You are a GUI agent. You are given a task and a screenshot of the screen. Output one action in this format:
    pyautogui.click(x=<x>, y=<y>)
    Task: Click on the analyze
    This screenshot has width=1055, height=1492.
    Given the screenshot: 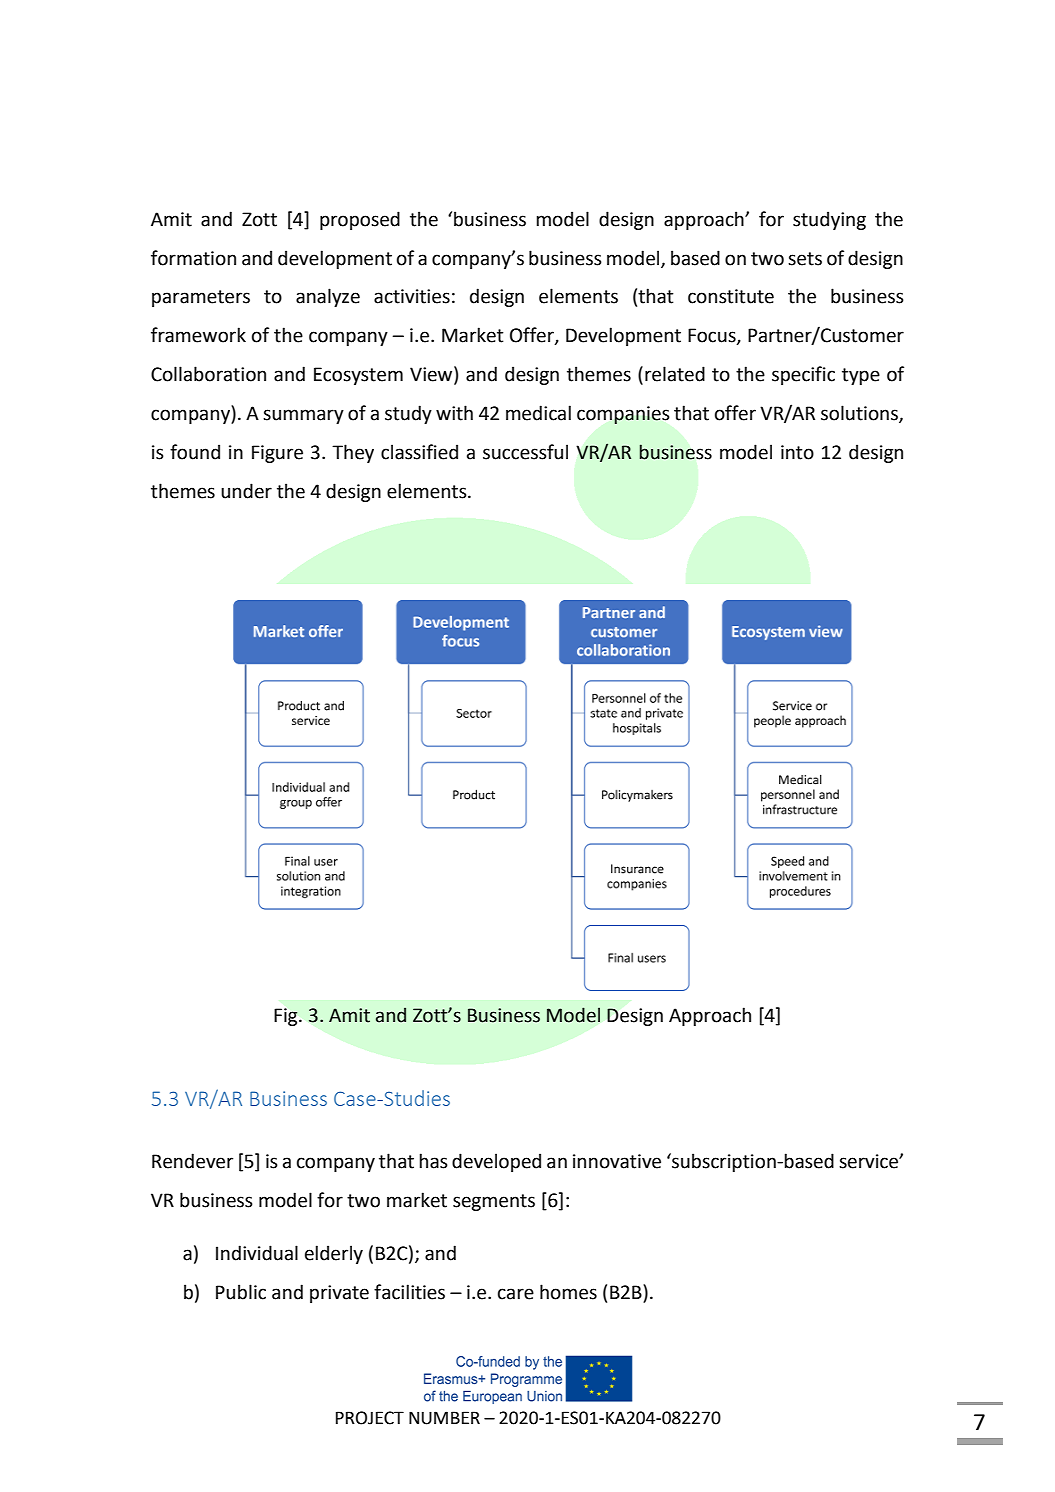 What is the action you would take?
    pyautogui.click(x=328, y=297)
